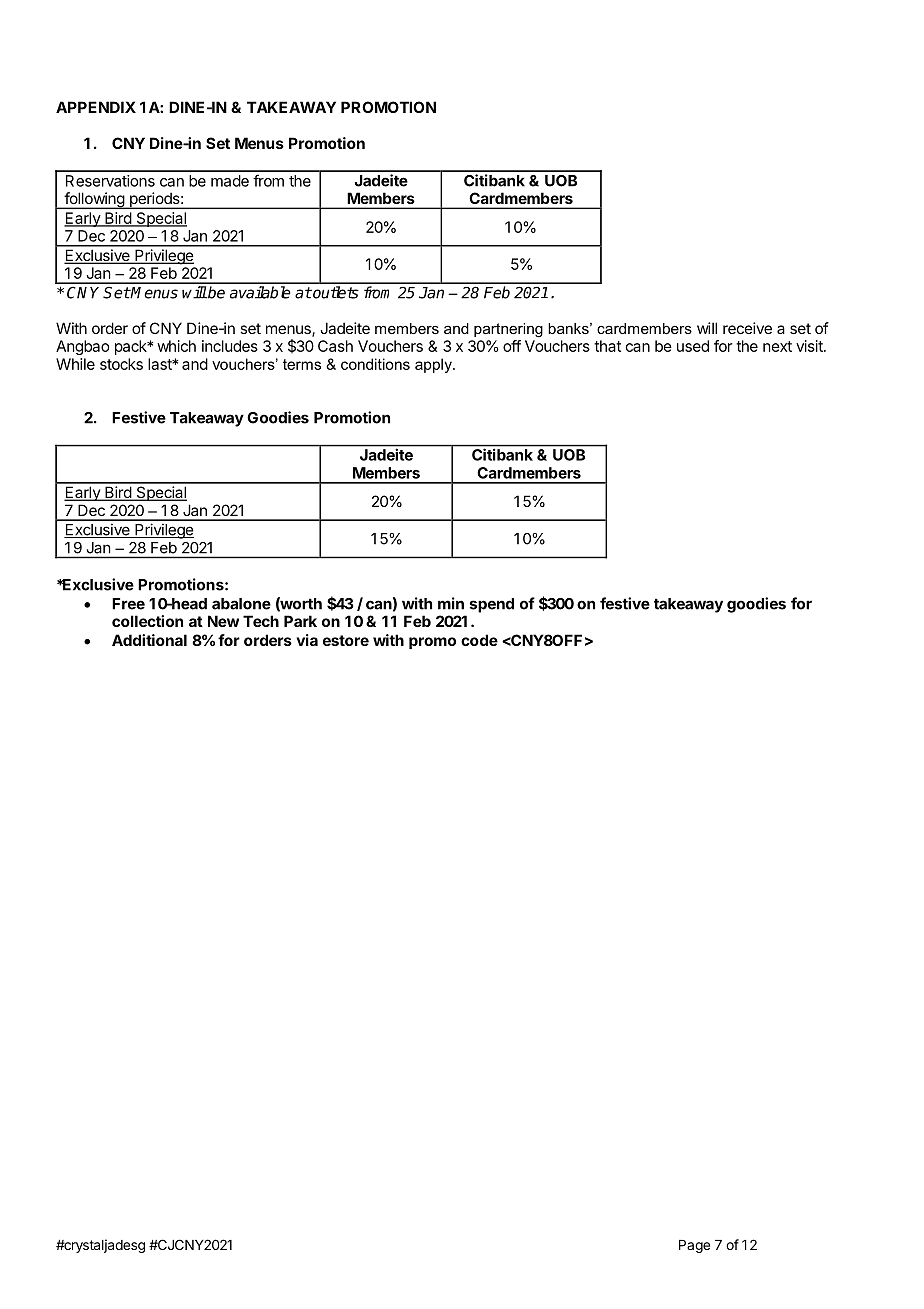 This image has width=924, height=1309. I want to click on code, so click(479, 640).
